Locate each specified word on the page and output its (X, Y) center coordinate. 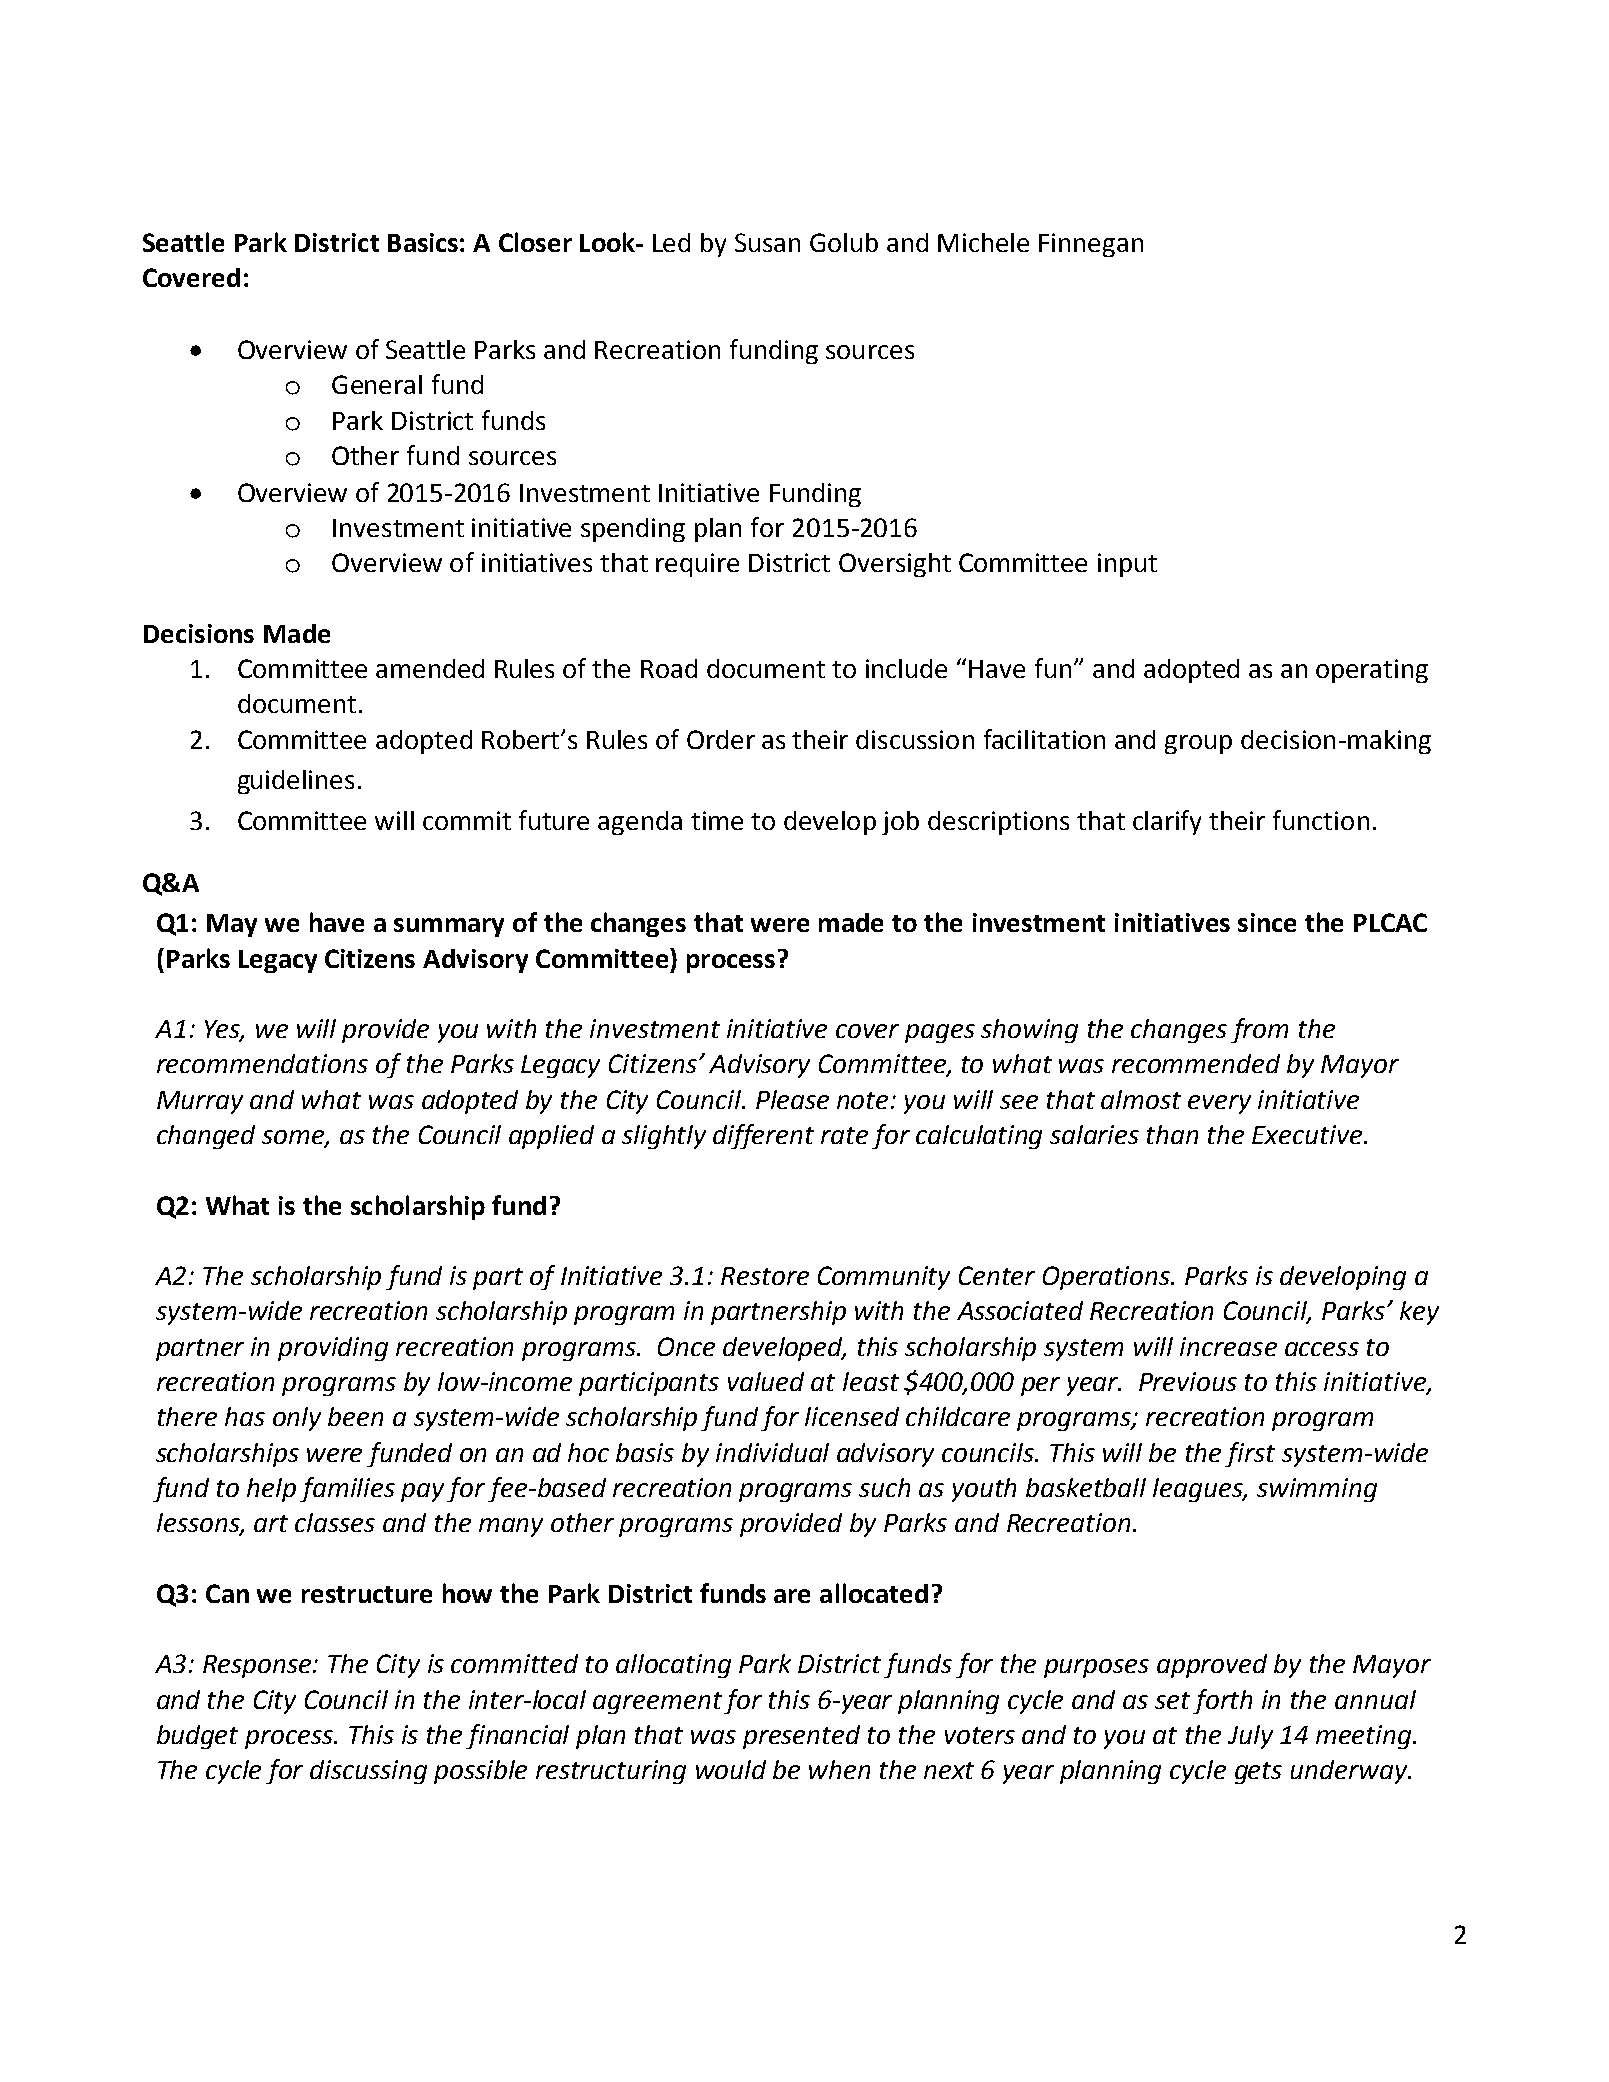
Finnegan (1091, 245)
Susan (767, 242)
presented (801, 1737)
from (1259, 1030)
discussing (368, 1772)
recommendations (262, 1063)
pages (940, 1033)
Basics (423, 242)
